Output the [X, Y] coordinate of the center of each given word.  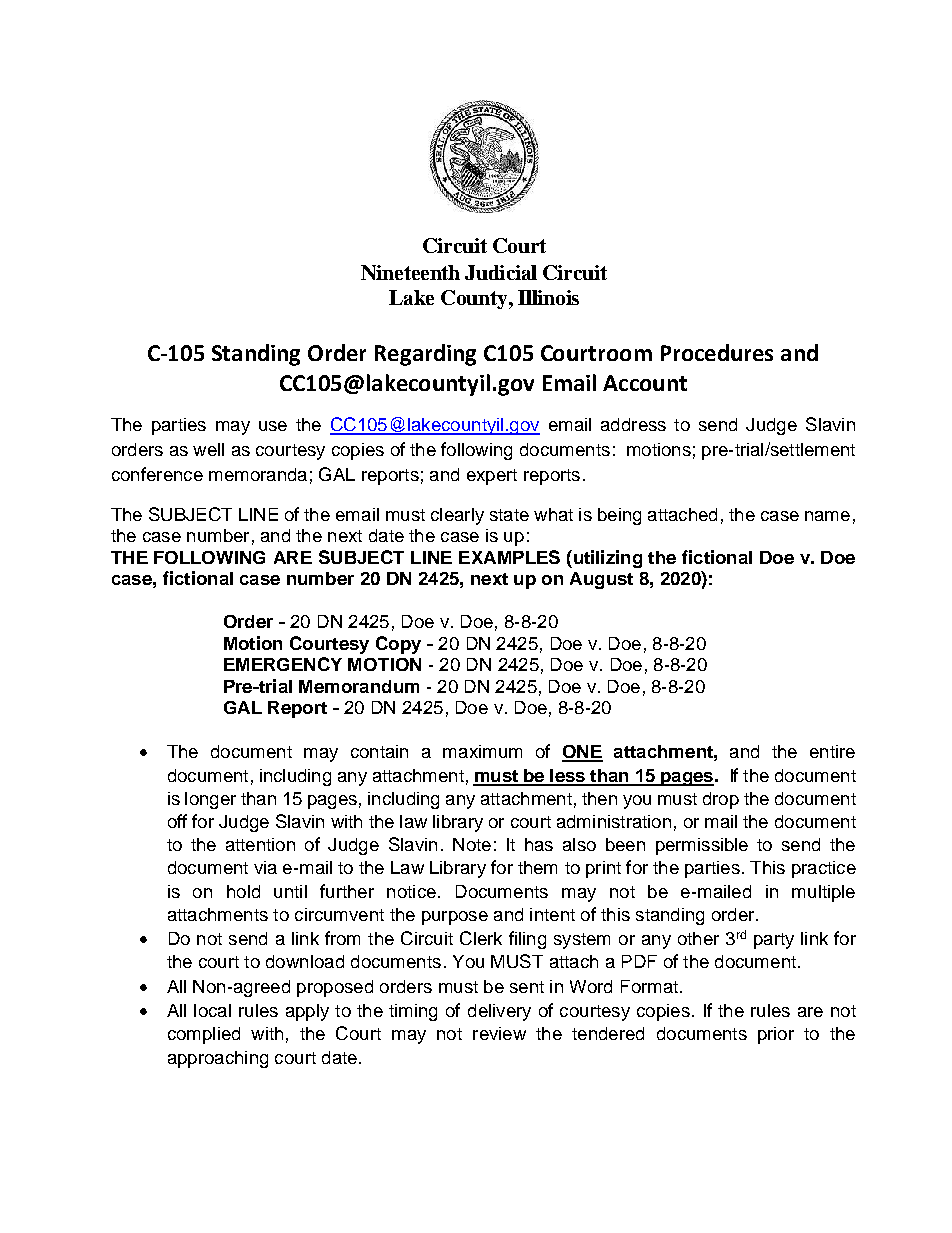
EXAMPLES [509, 557]
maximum [482, 751]
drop [721, 800]
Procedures [717, 352]
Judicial [501, 272]
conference [157, 474]
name [827, 516]
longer [210, 800]
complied [204, 1035]
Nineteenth [410, 272]
